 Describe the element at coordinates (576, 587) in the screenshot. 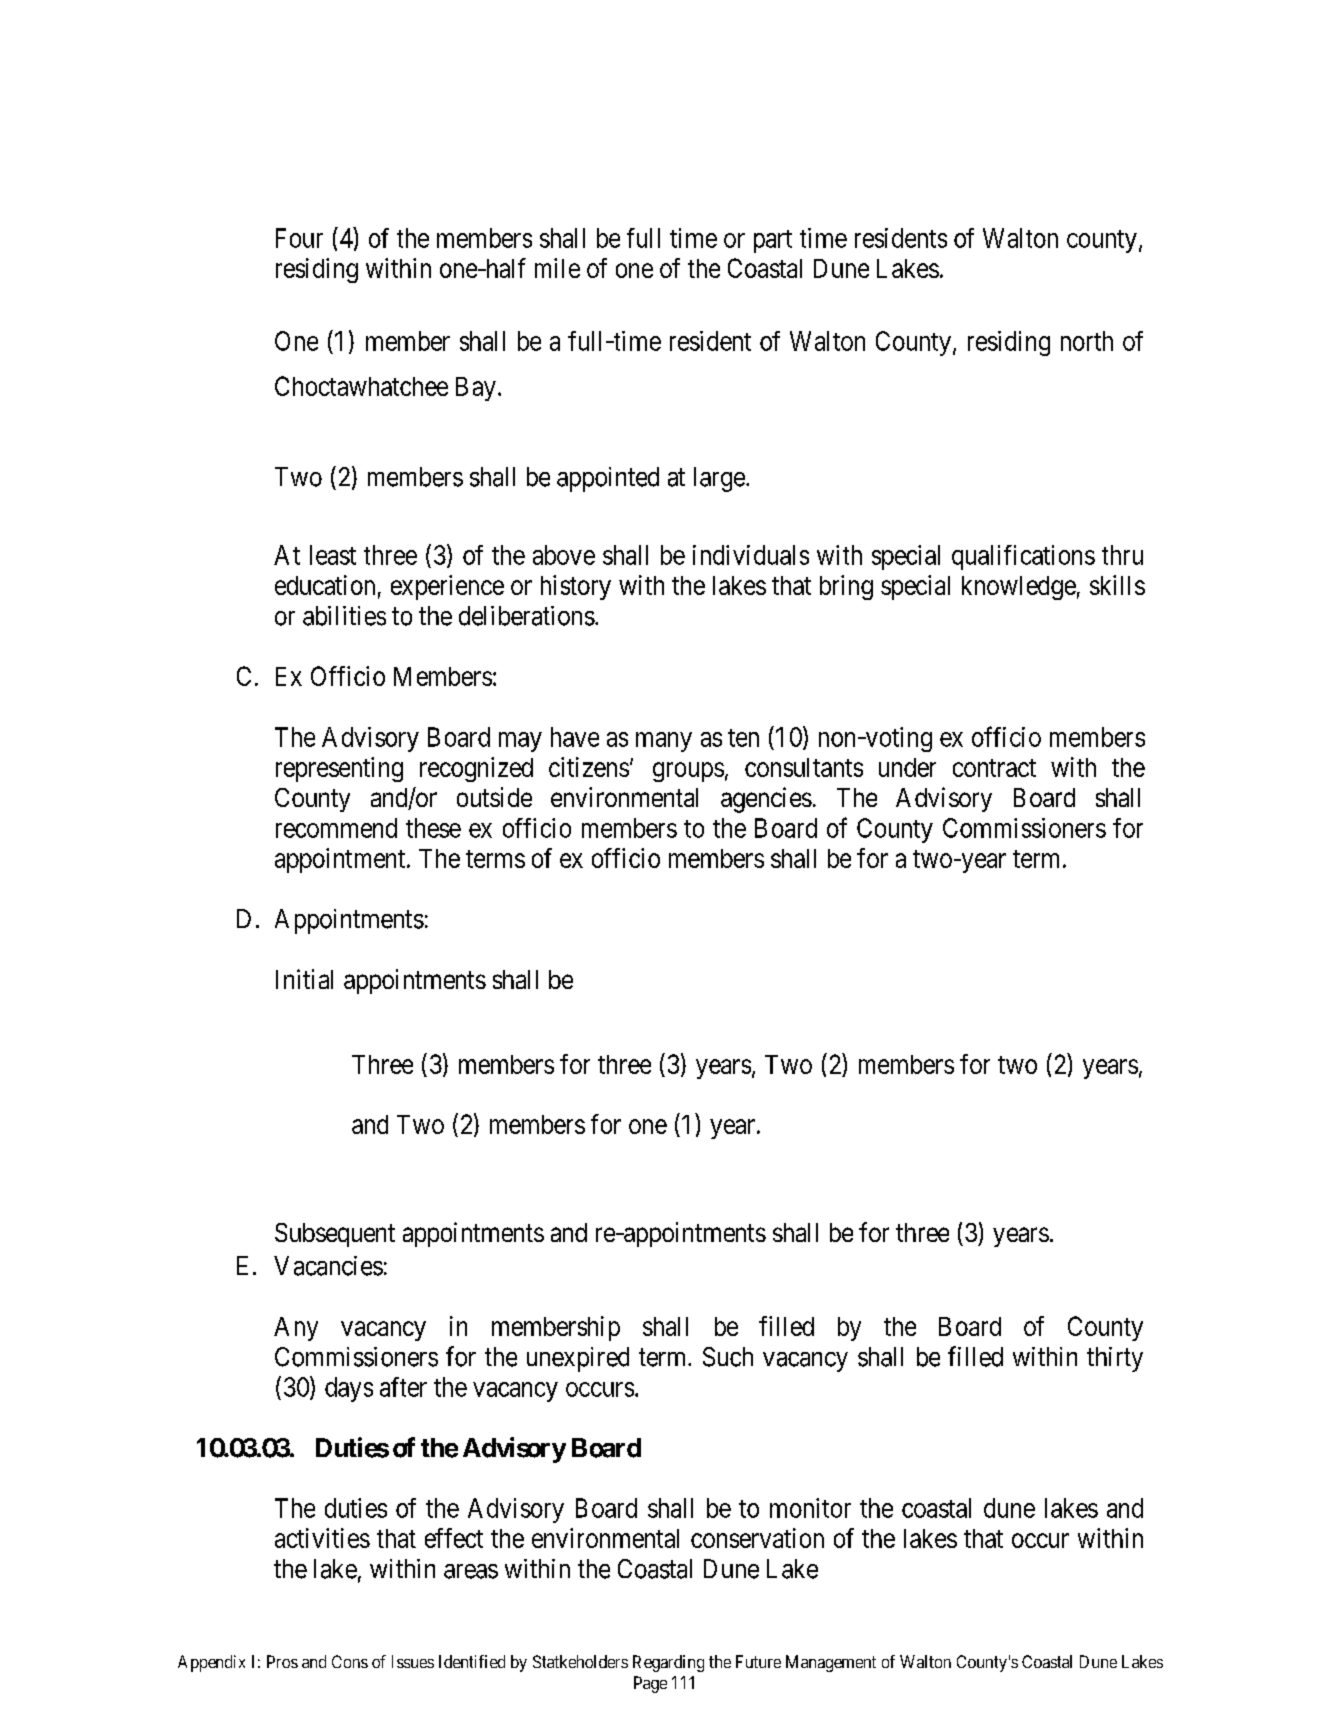

I see `history` at that location.
